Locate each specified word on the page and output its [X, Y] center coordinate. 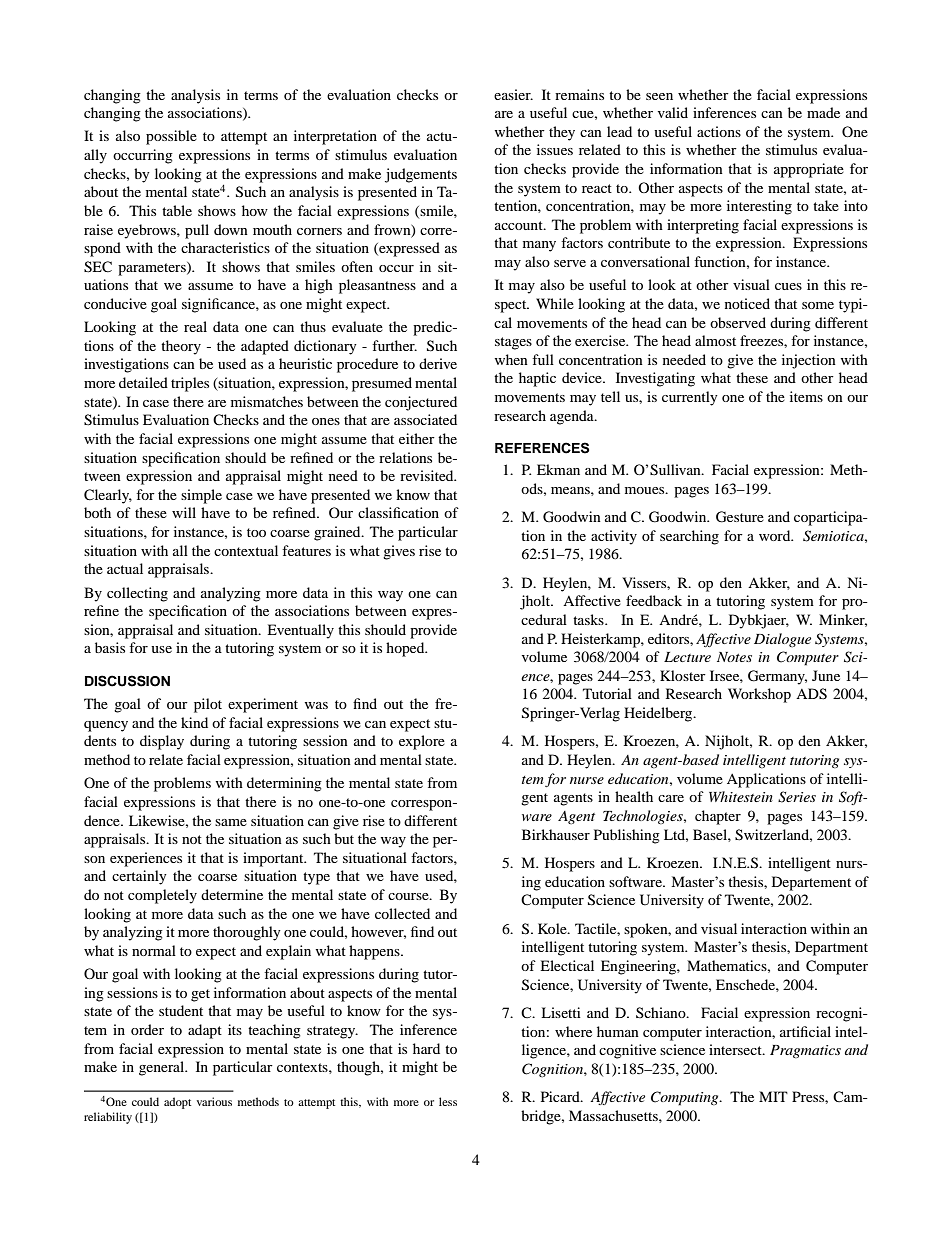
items [806, 396]
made [823, 112]
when [511, 359]
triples [190, 384]
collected [402, 913]
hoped [406, 649]
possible [171, 137]
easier [513, 94]
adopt [177, 1103]
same [231, 822]
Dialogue [782, 640]
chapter [718, 817]
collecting [137, 594]
